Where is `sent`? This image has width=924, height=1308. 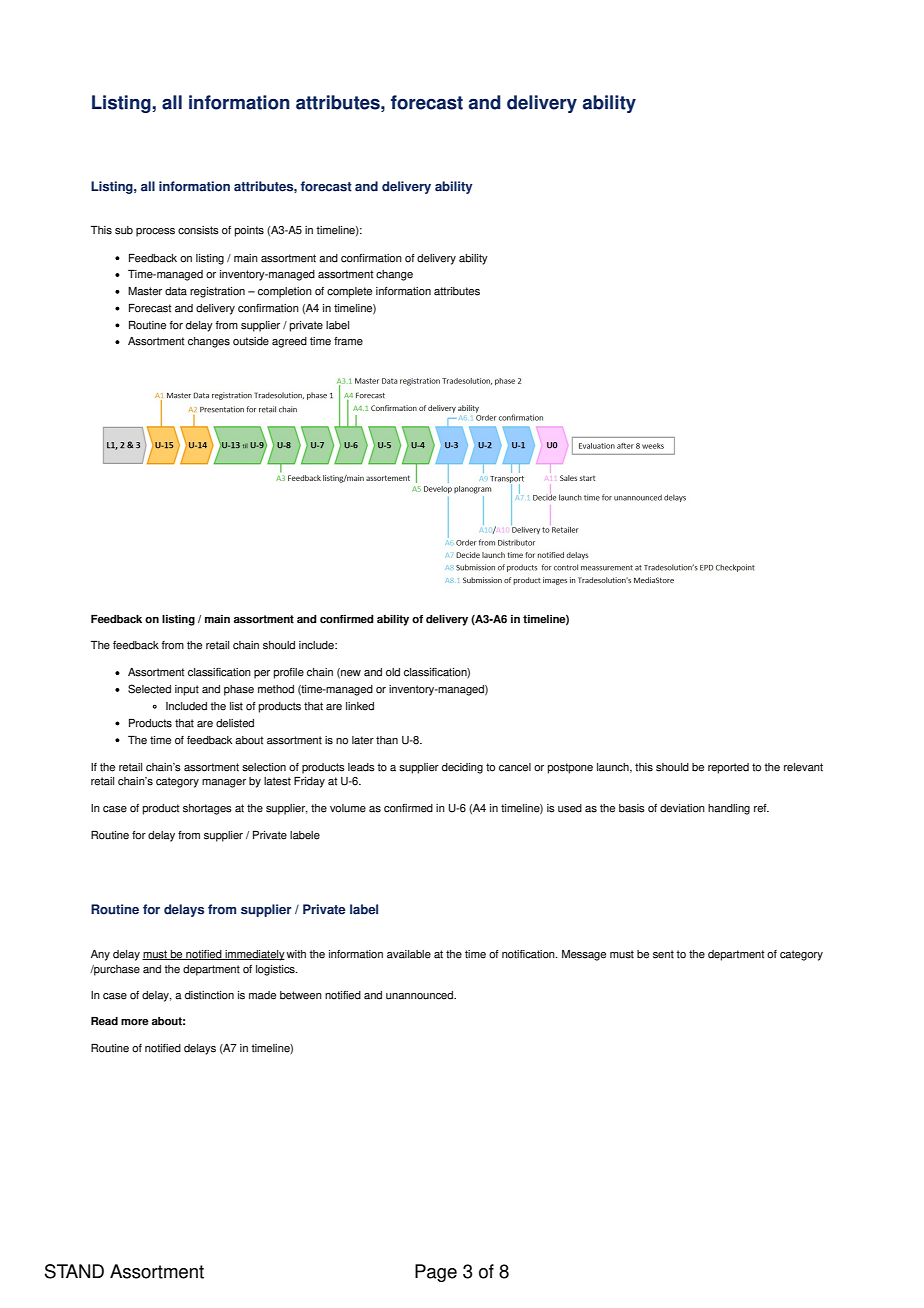
sent is located at coordinates (663, 954).
